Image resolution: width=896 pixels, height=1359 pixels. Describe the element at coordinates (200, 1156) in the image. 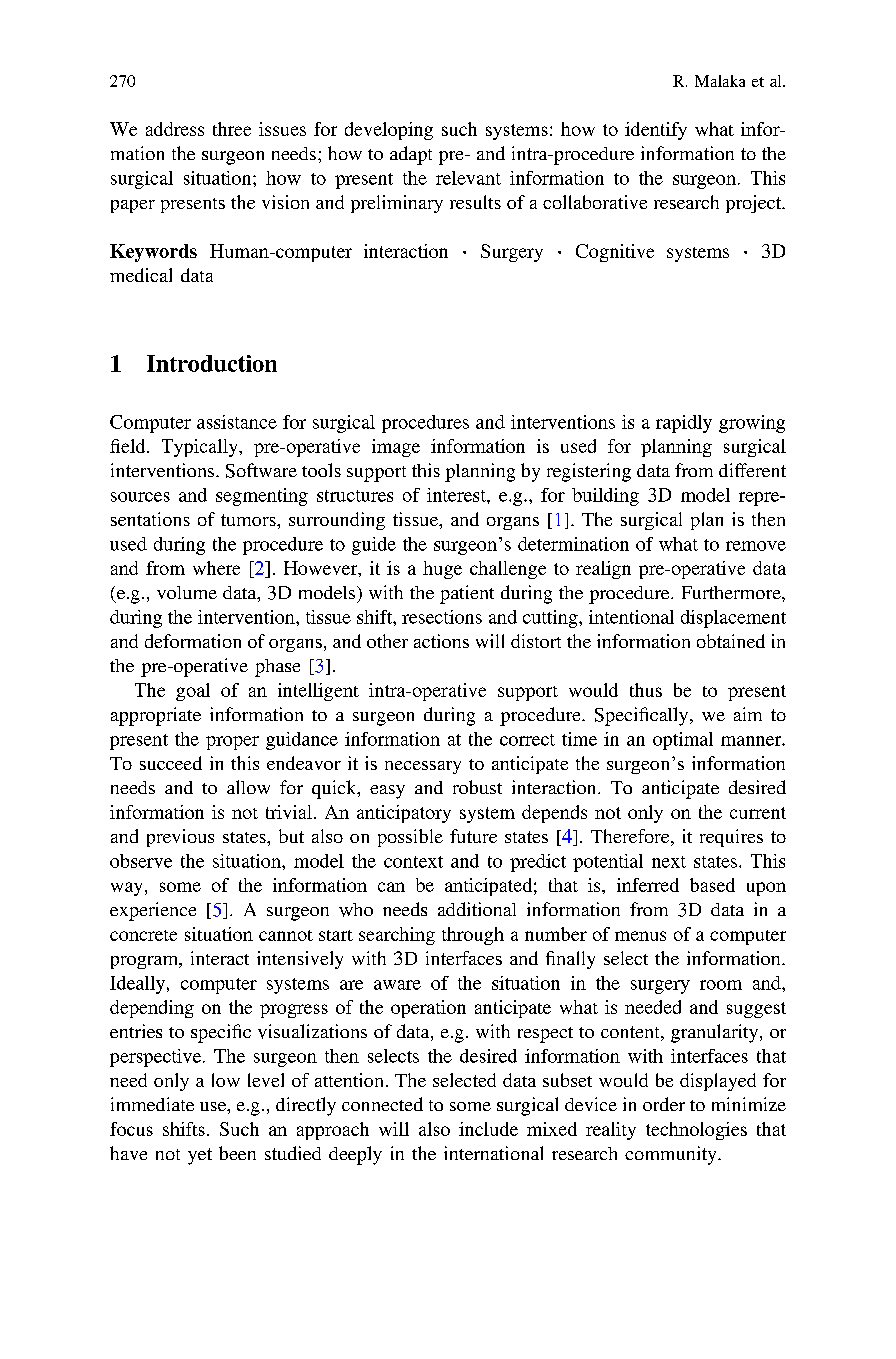

I see `yet` at that location.
